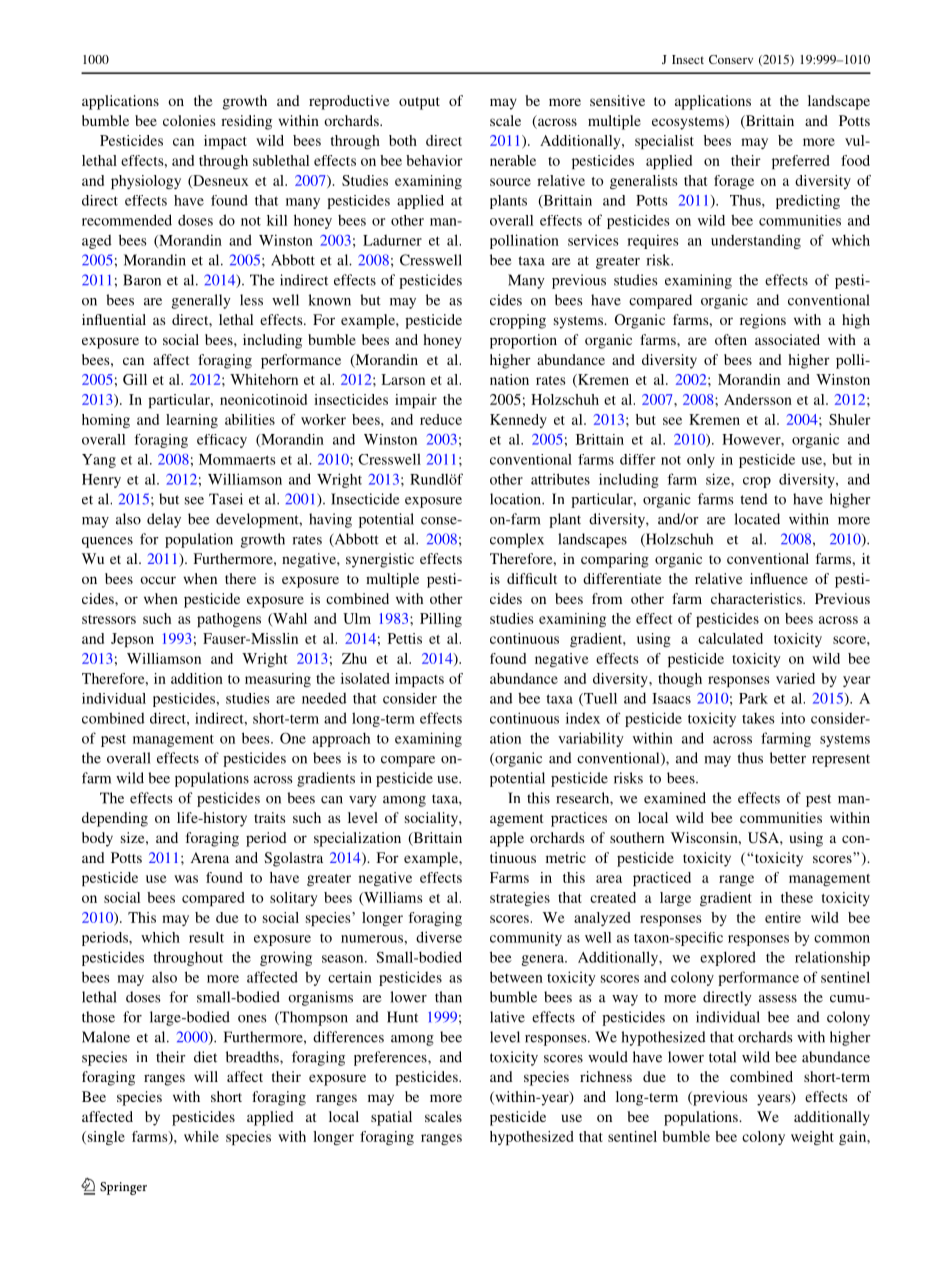 The image size is (952, 1265). What do you see at coordinates (210, 857) in the document?
I see `Arena` at bounding box center [210, 857].
